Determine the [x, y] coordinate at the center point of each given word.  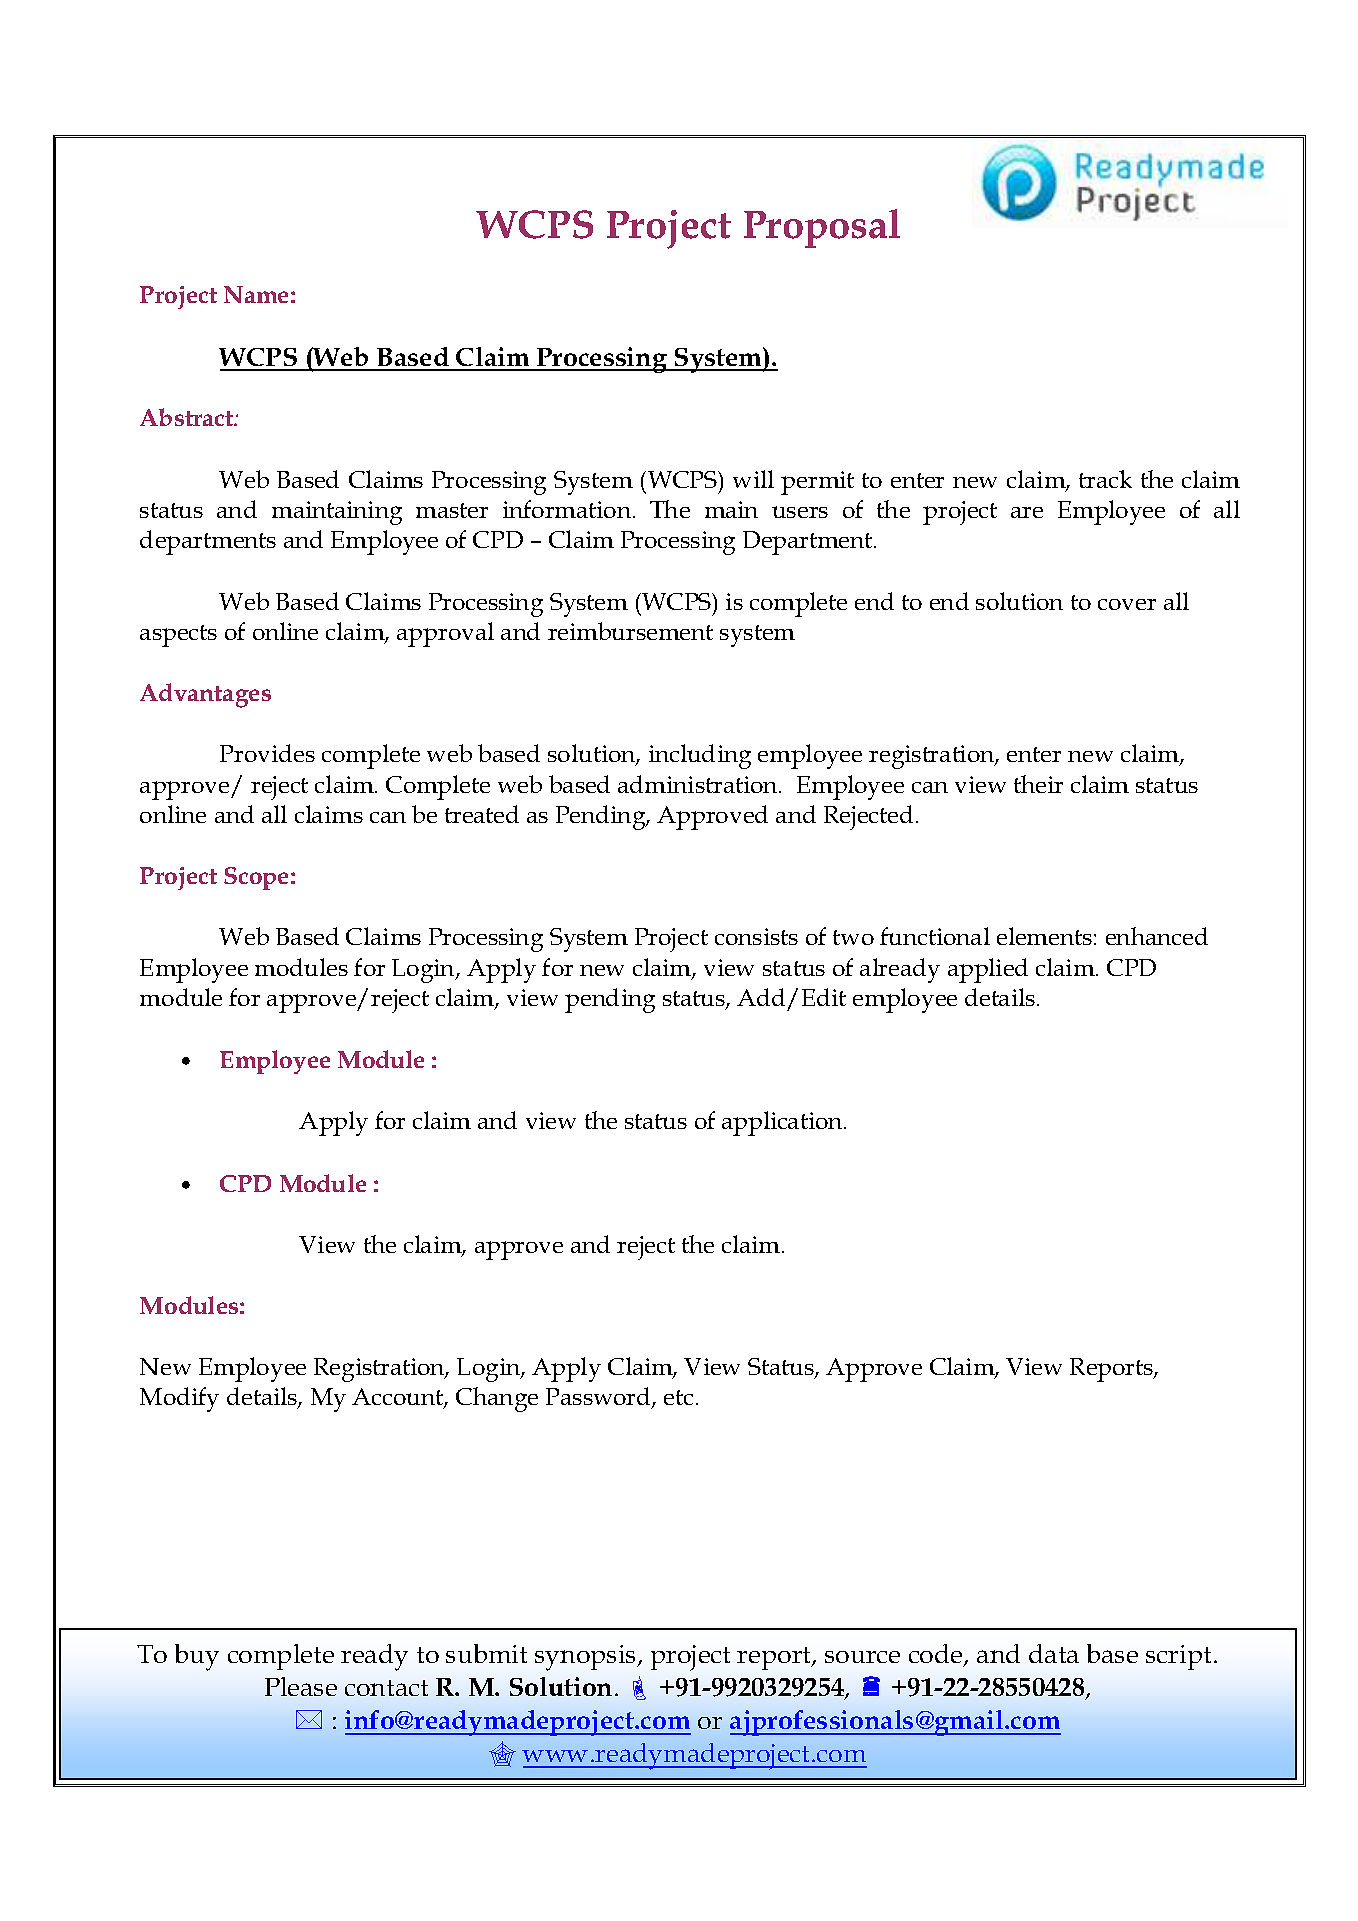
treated [482, 814]
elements [1044, 936]
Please [301, 1686]
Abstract [188, 417]
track [1105, 479]
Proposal [822, 228]
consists [756, 936]
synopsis [587, 1658]
